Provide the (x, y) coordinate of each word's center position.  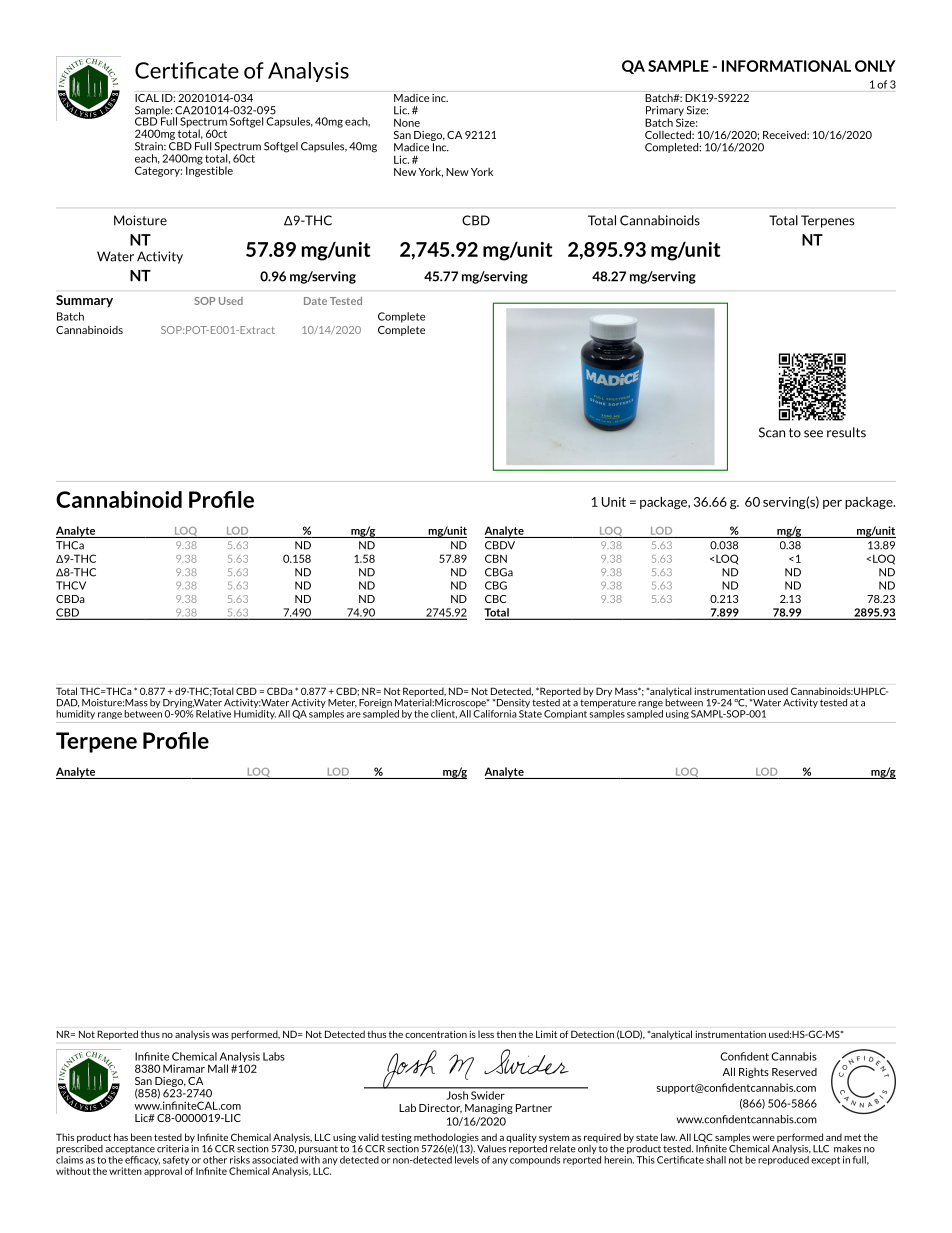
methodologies (446, 1139)
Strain (150, 146)
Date (315, 301)
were (763, 1138)
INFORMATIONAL (786, 66)
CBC (495, 599)
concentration (436, 1034)
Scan (772, 432)
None (407, 122)
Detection (592, 1034)
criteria (173, 1149)
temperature (608, 703)
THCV (71, 585)
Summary (84, 301)
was (220, 1035)
